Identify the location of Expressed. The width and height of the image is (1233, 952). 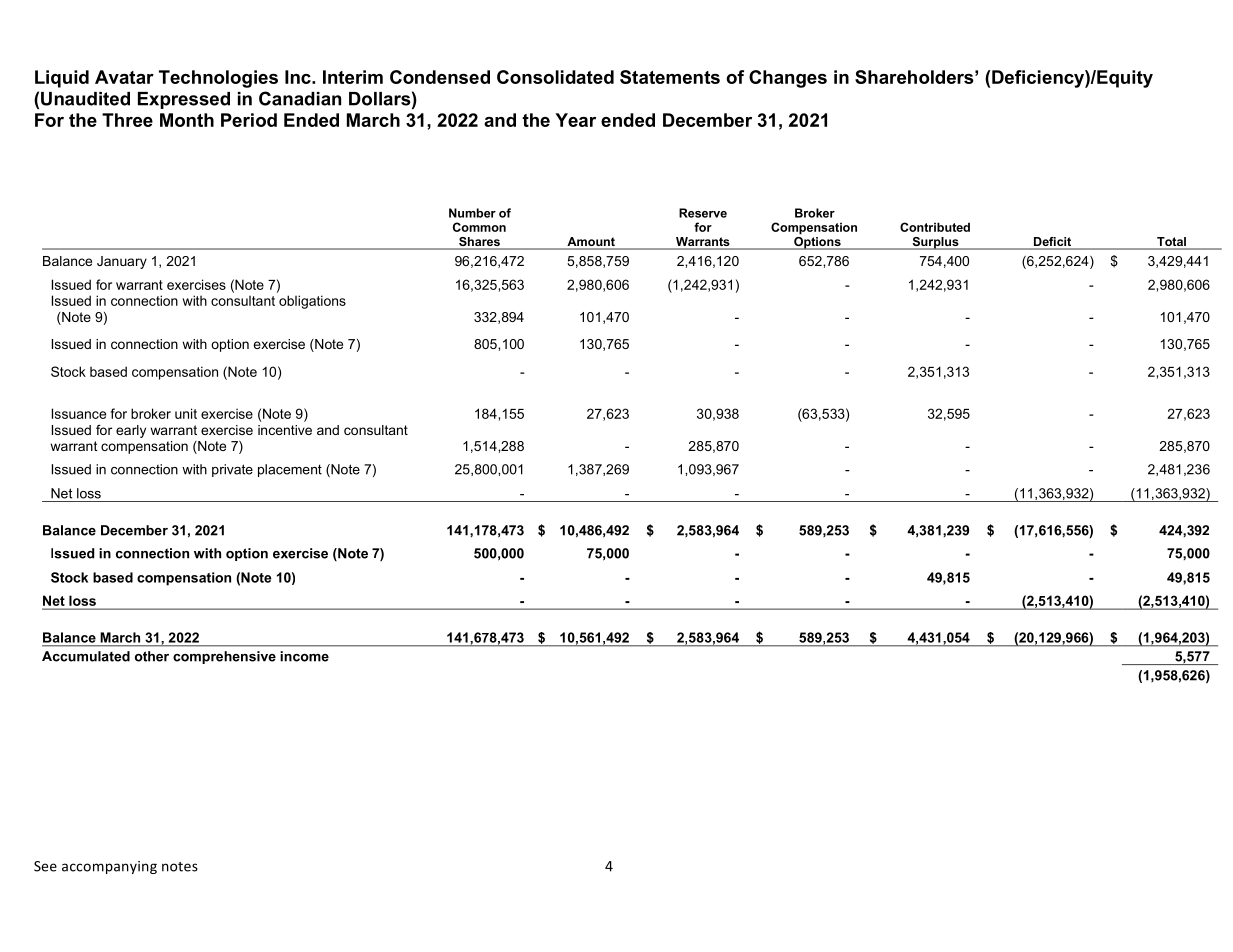
(184, 100).
